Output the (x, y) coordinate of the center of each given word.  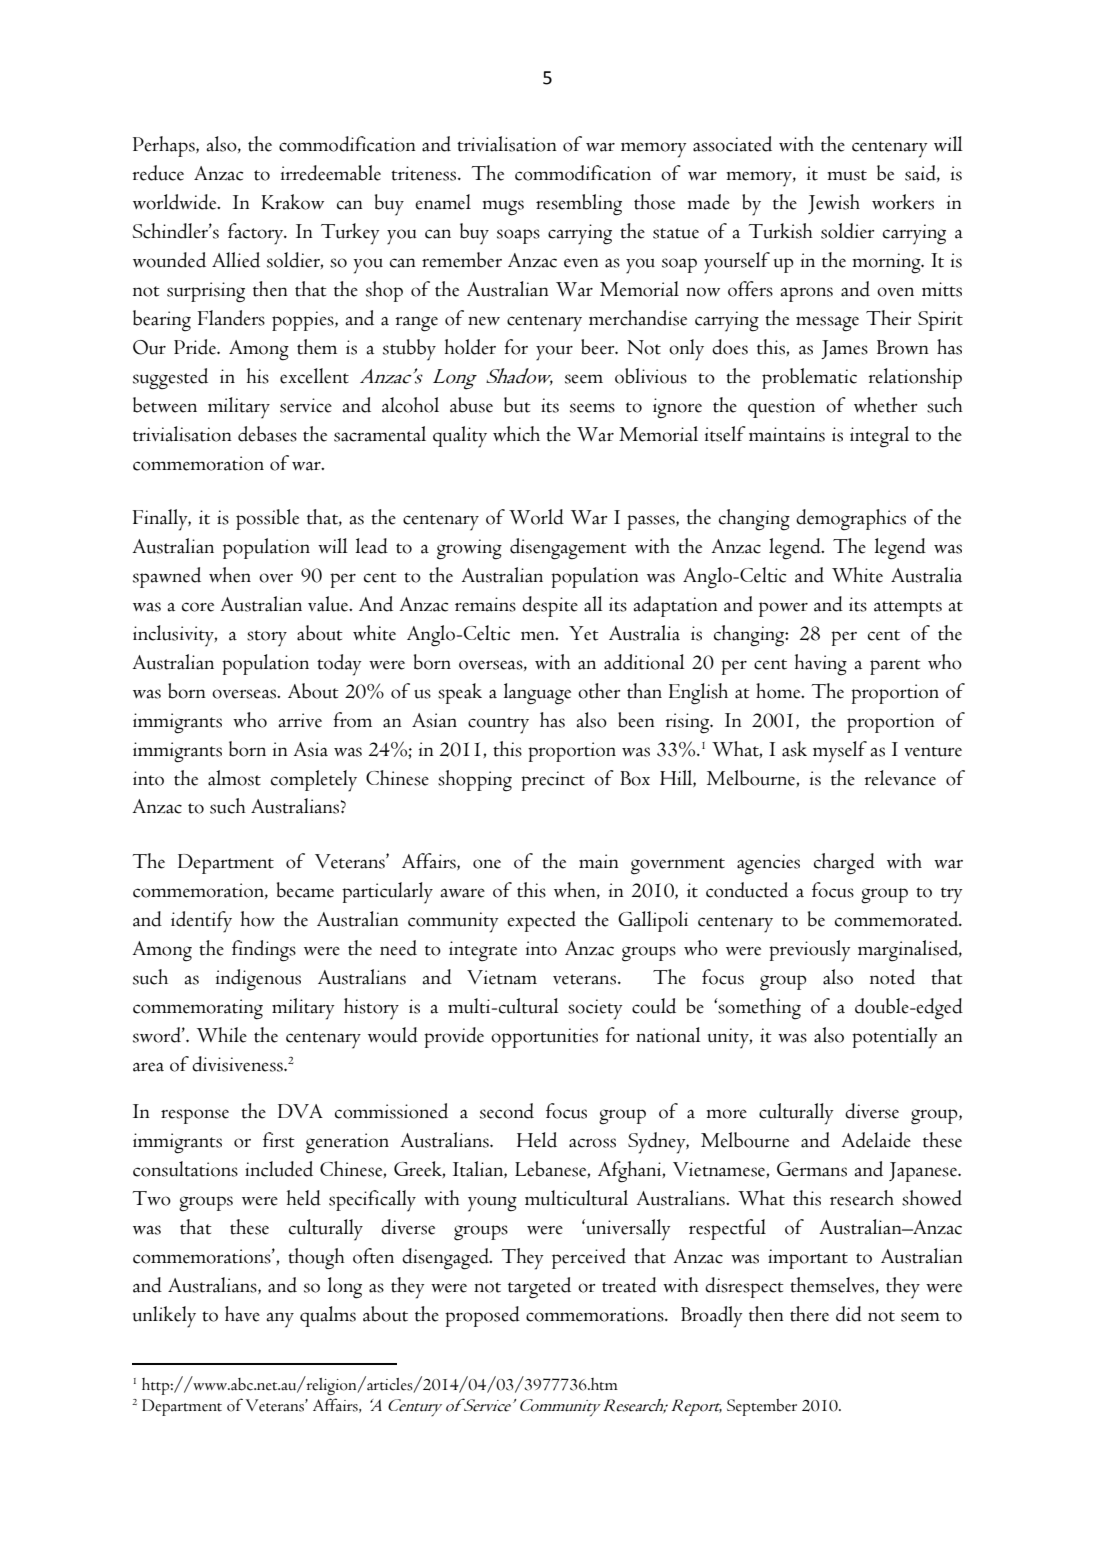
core (198, 607)
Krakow (292, 202)
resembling (579, 205)
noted (892, 977)
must (847, 175)
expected (541, 921)
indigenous (258, 979)
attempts (908, 609)
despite (550, 606)
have (242, 1314)
